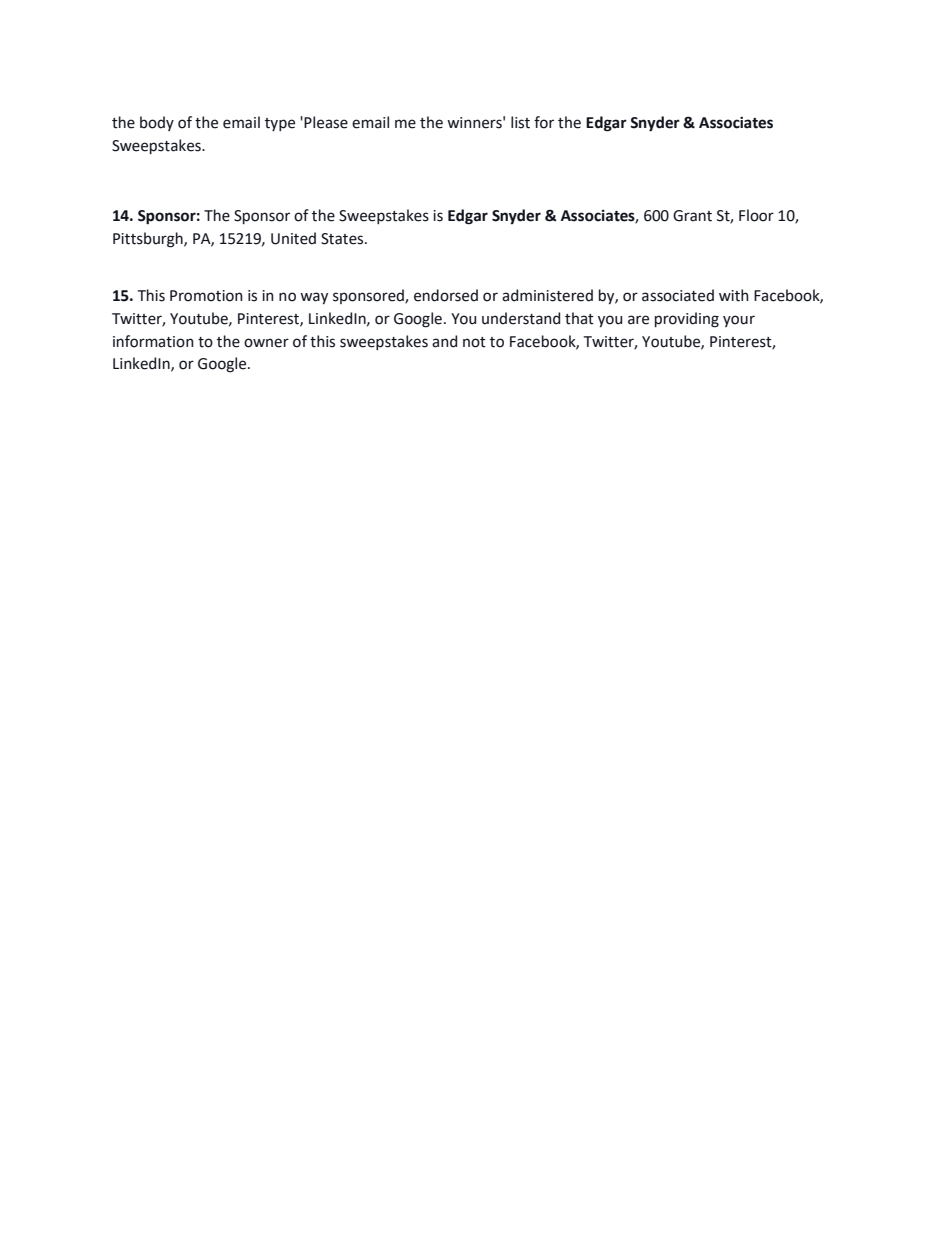  What do you see at coordinates (343, 239) in the screenshot?
I see `States` at bounding box center [343, 239].
